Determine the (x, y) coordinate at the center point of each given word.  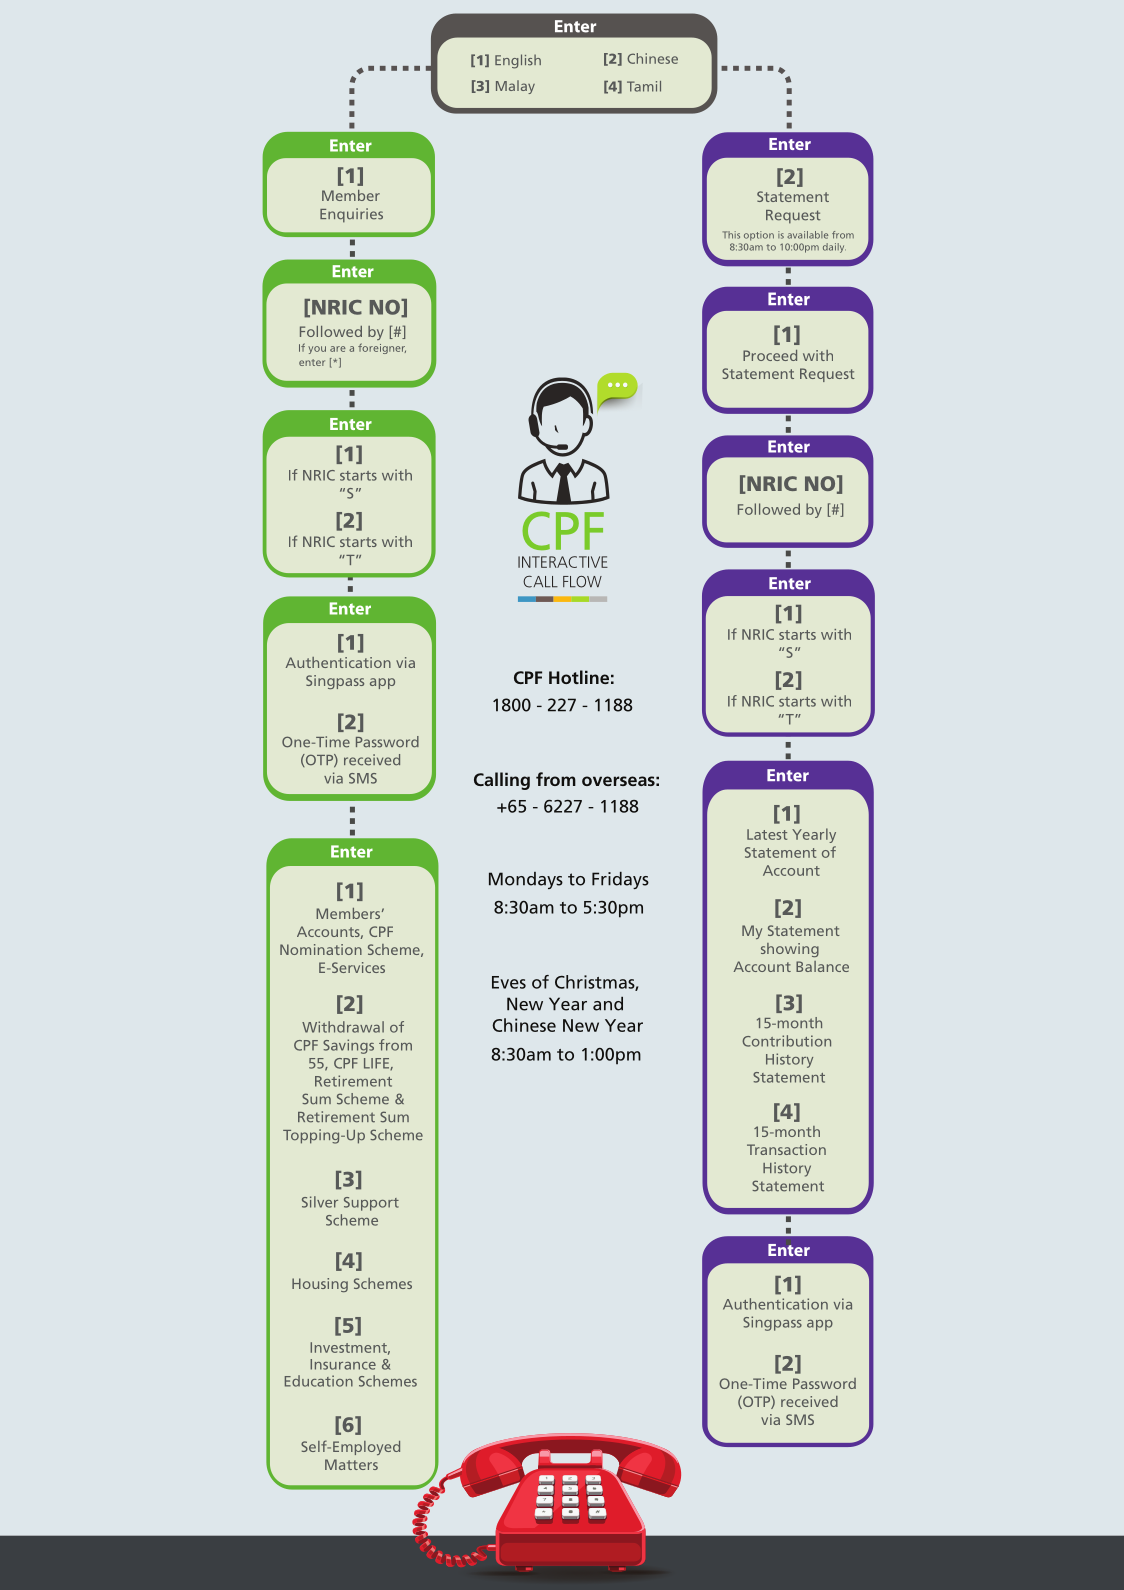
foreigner (382, 348)
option (759, 236)
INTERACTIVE (563, 562)
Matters (351, 1464)
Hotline (579, 677)
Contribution (786, 1041)
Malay (515, 87)
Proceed (770, 355)
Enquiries (351, 215)
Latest (767, 834)
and (608, 1004)
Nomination (321, 949)
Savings (348, 1046)
